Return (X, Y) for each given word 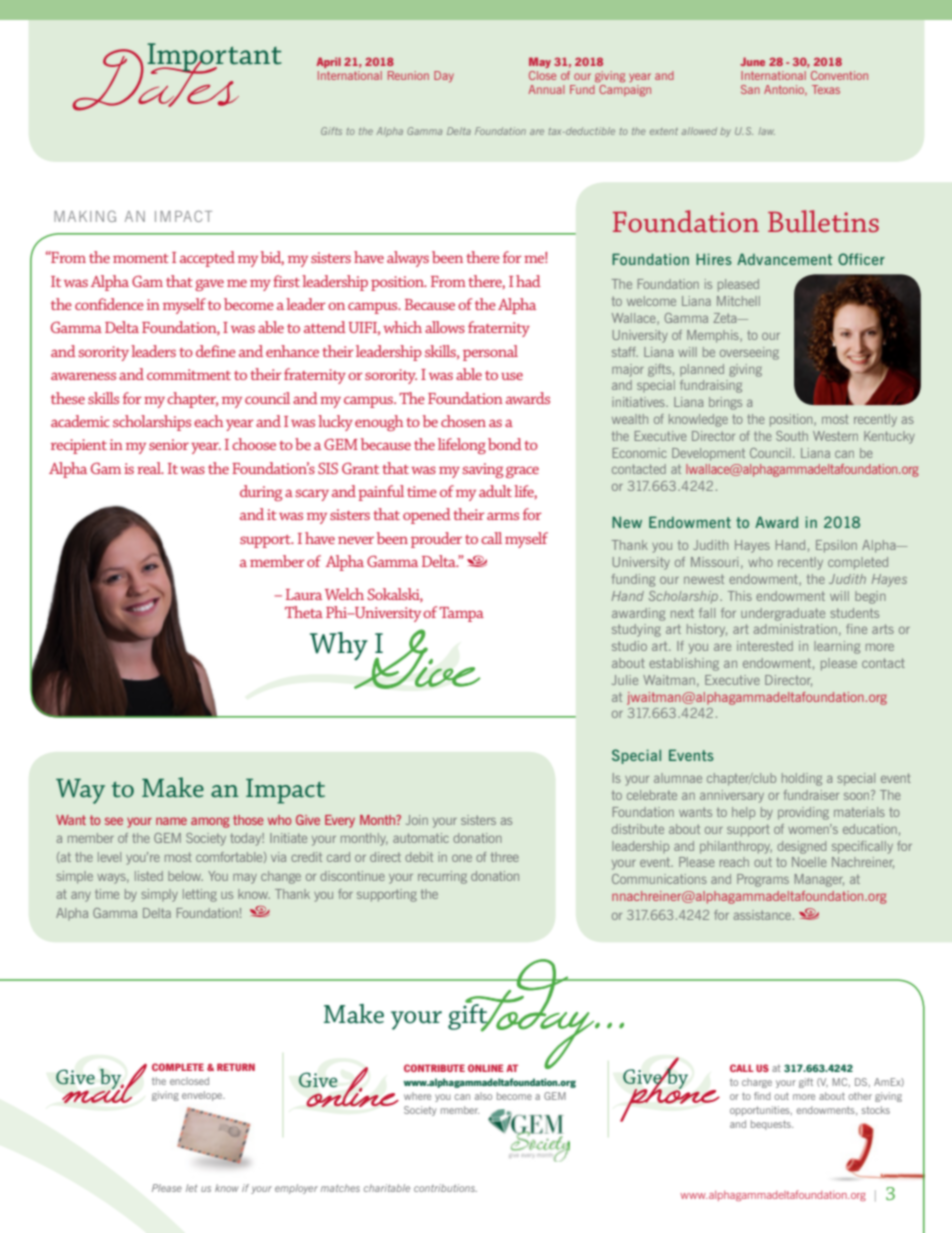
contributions (445, 1188)
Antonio (785, 90)
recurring (442, 877)
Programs (763, 880)
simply (159, 895)
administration (795, 629)
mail (103, 1083)
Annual (546, 89)
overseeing (749, 353)
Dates (157, 78)
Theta (304, 612)
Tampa (461, 614)
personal (490, 353)
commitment (189, 374)
